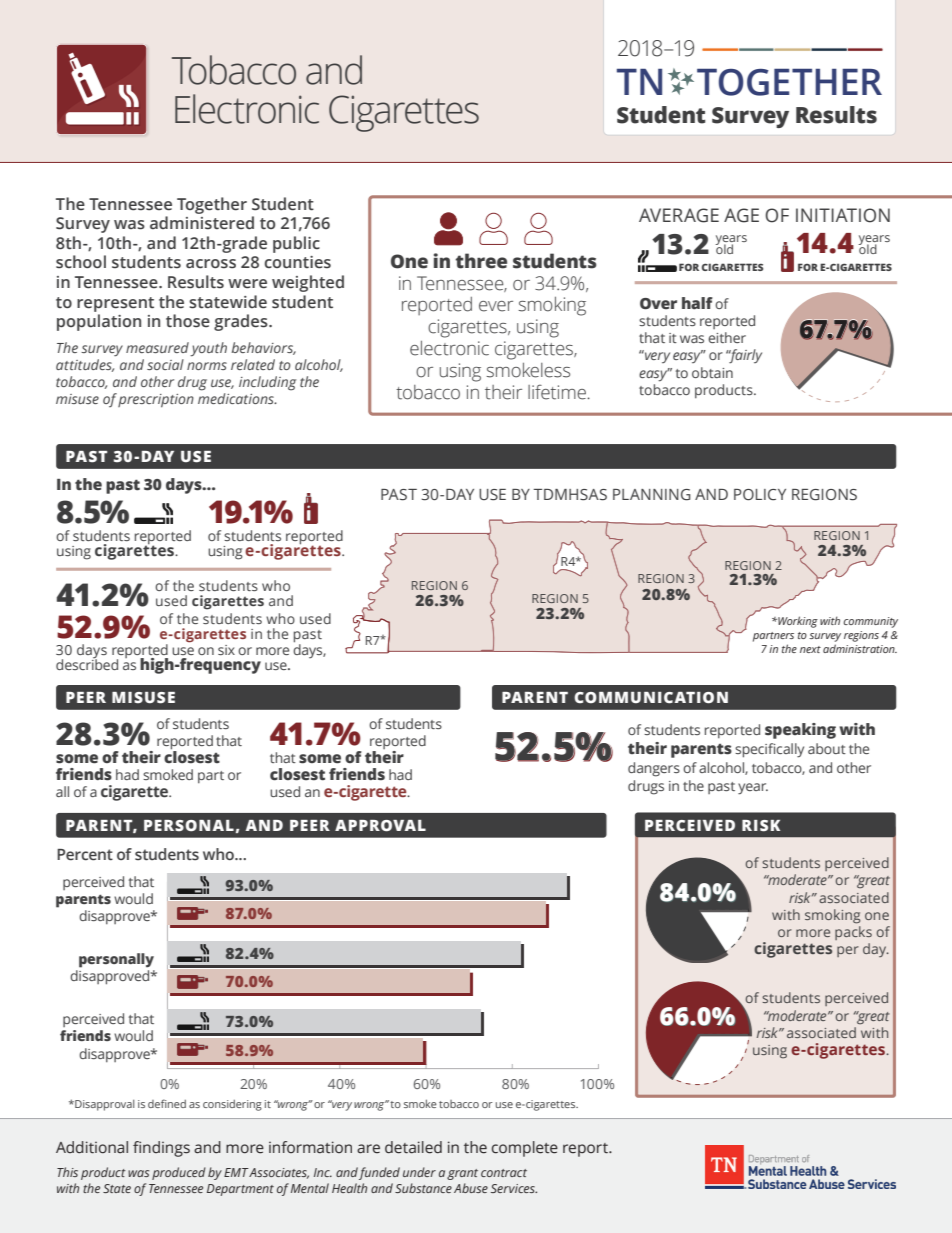 This page has width=952, height=1233. What do you see at coordinates (226, 650) in the page?
I see `six` at bounding box center [226, 650].
